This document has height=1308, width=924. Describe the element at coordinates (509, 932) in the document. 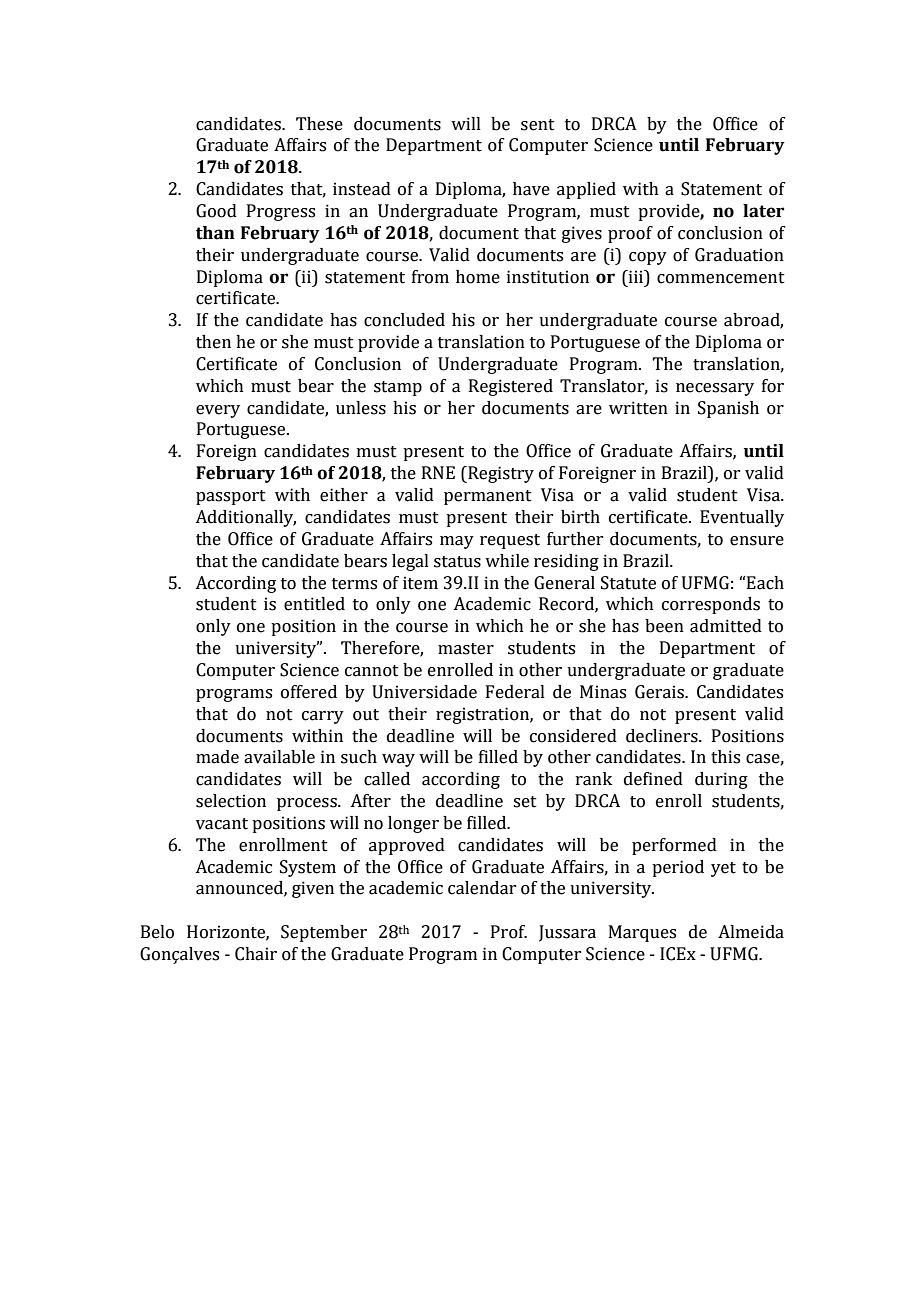

I see `Prof` at that location.
